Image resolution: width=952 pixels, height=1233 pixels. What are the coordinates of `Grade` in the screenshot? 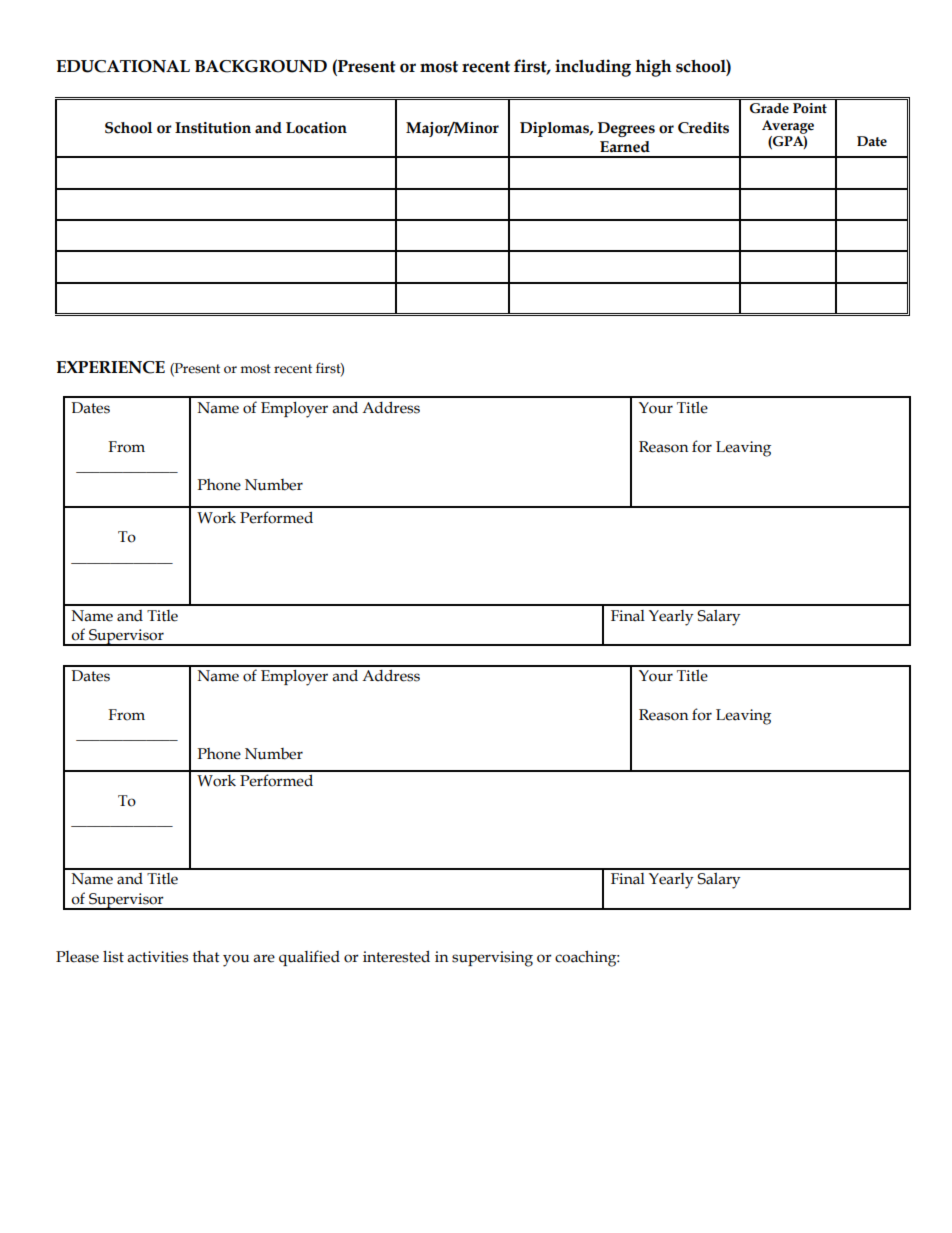 It's located at (769, 108).
